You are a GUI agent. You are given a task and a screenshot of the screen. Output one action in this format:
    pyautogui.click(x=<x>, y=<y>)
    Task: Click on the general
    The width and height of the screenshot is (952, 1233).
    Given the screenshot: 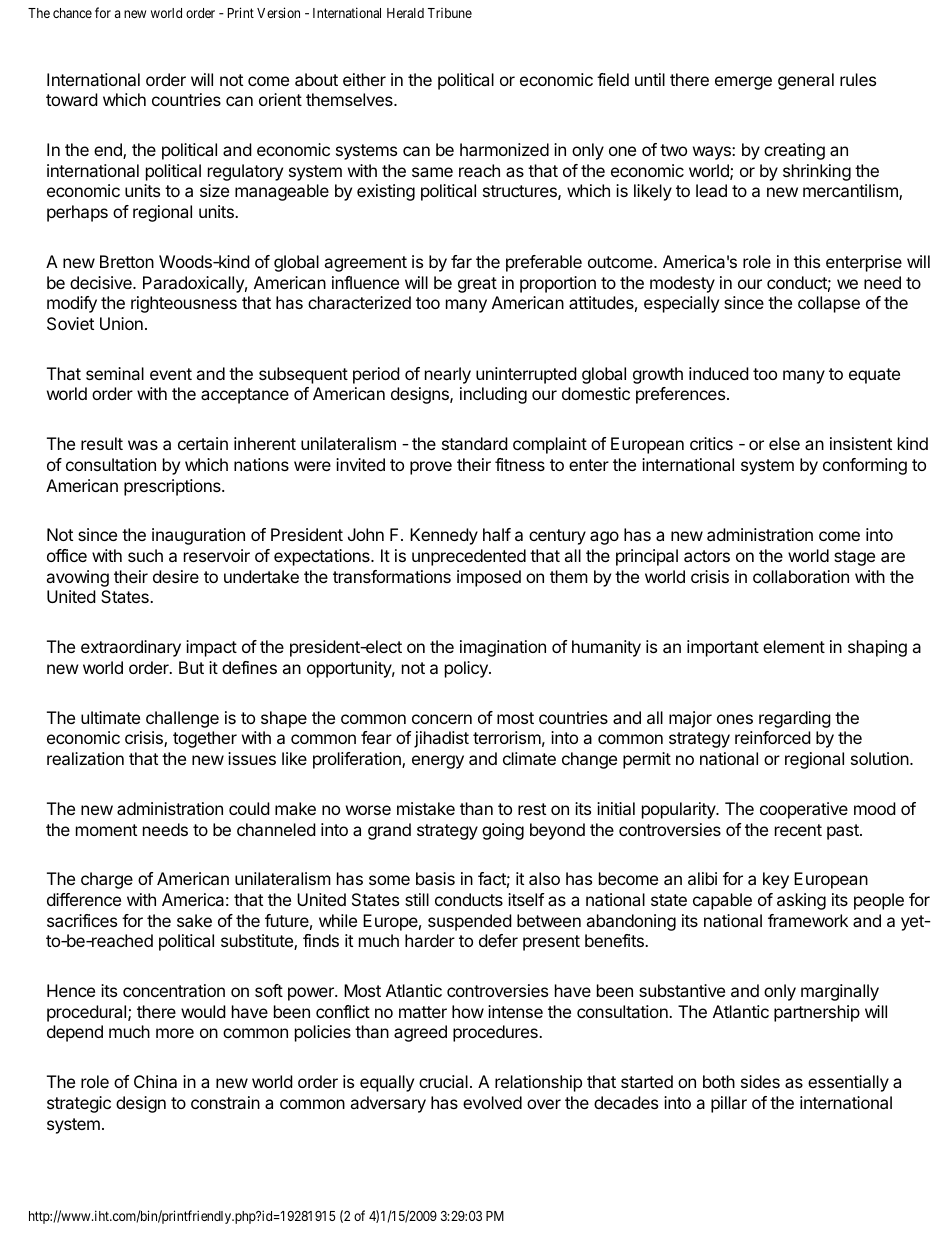 What is the action you would take?
    pyautogui.click(x=806, y=81)
